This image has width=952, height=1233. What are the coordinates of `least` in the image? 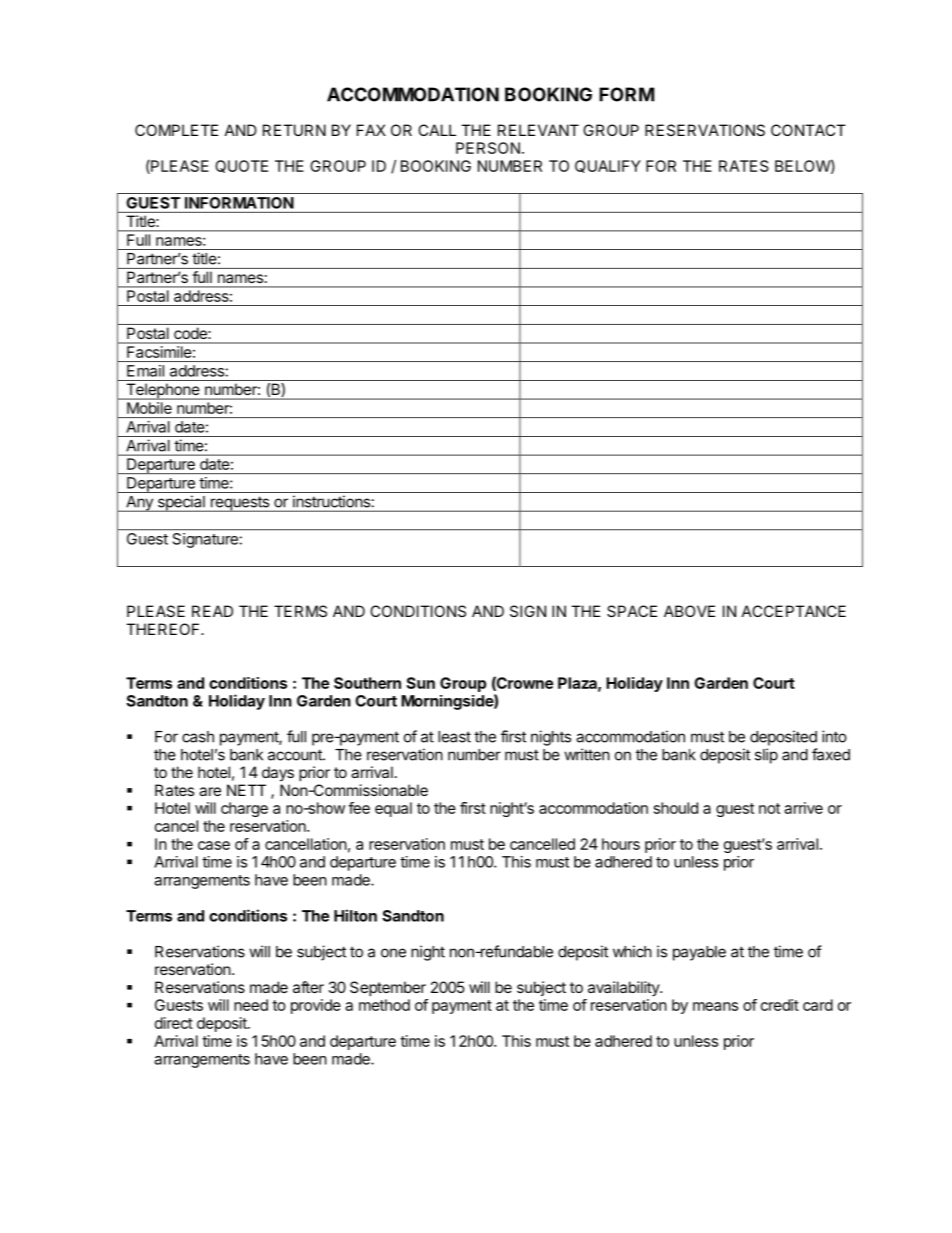 It's located at (454, 737).
